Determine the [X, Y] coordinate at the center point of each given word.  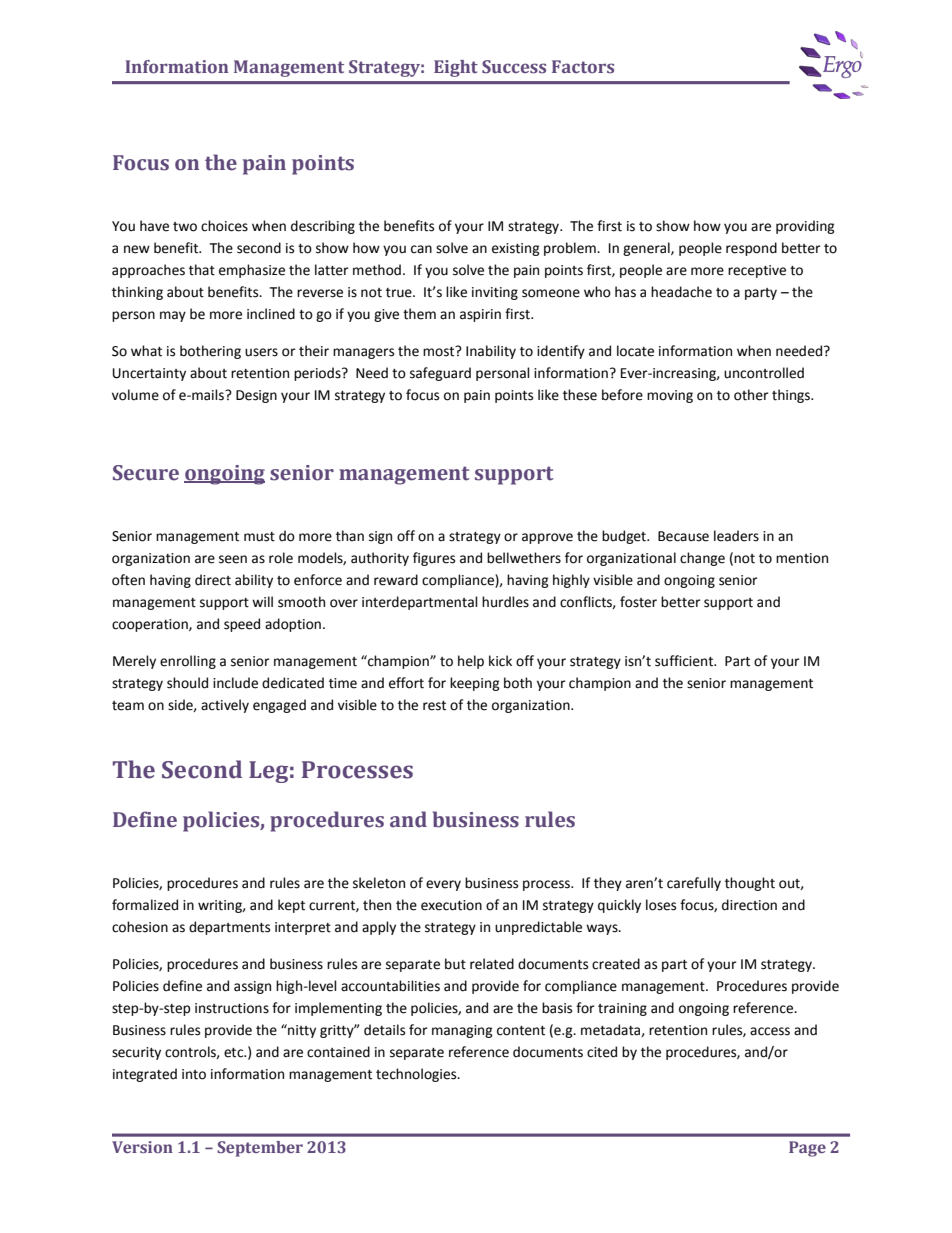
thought [750, 884]
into [194, 1074]
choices [224, 226]
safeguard [440, 374]
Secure [146, 473]
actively [225, 706]
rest [434, 706]
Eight [456, 68]
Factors [583, 67]
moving [670, 396]
